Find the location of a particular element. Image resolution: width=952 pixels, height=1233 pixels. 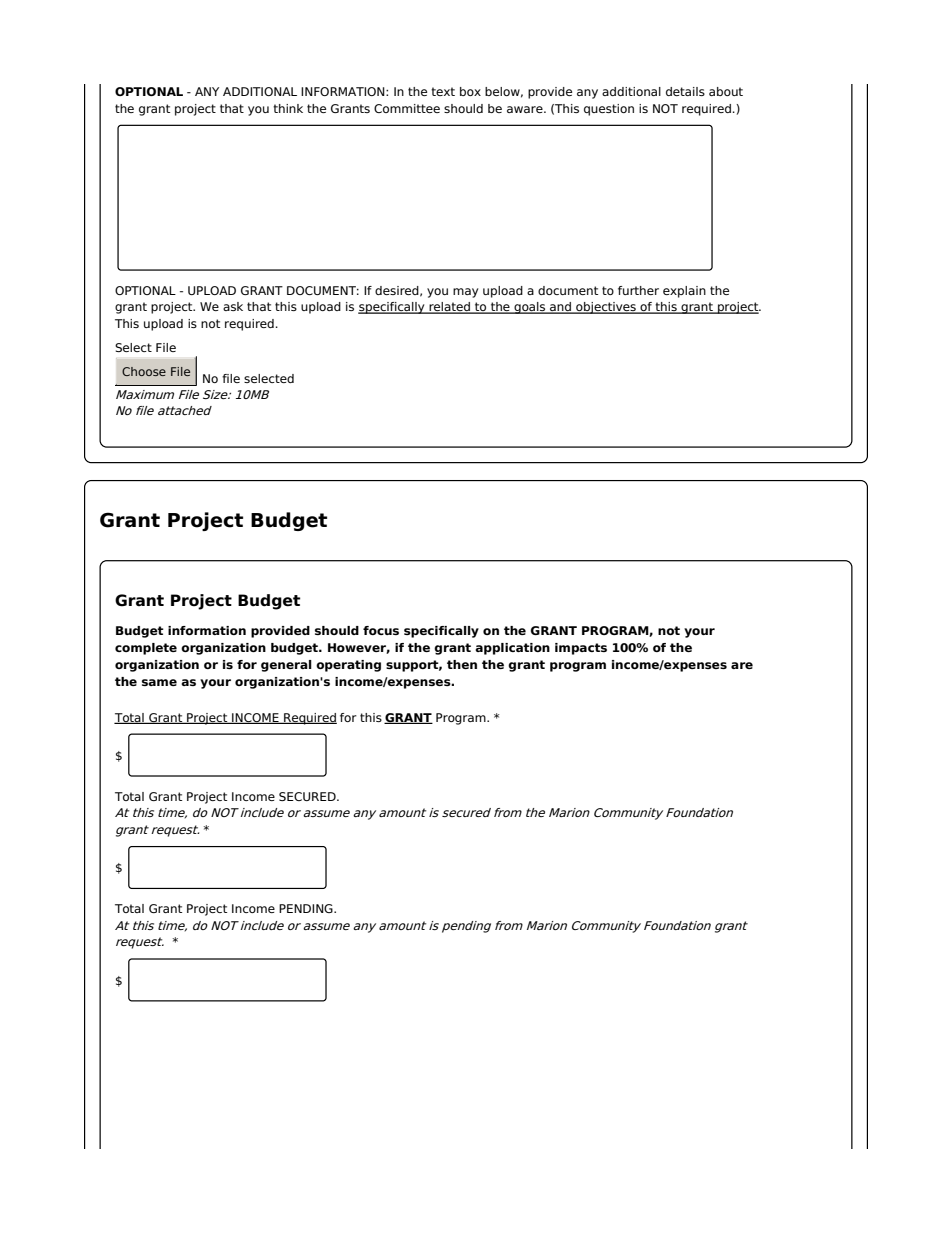

Choose is located at coordinates (144, 371).
